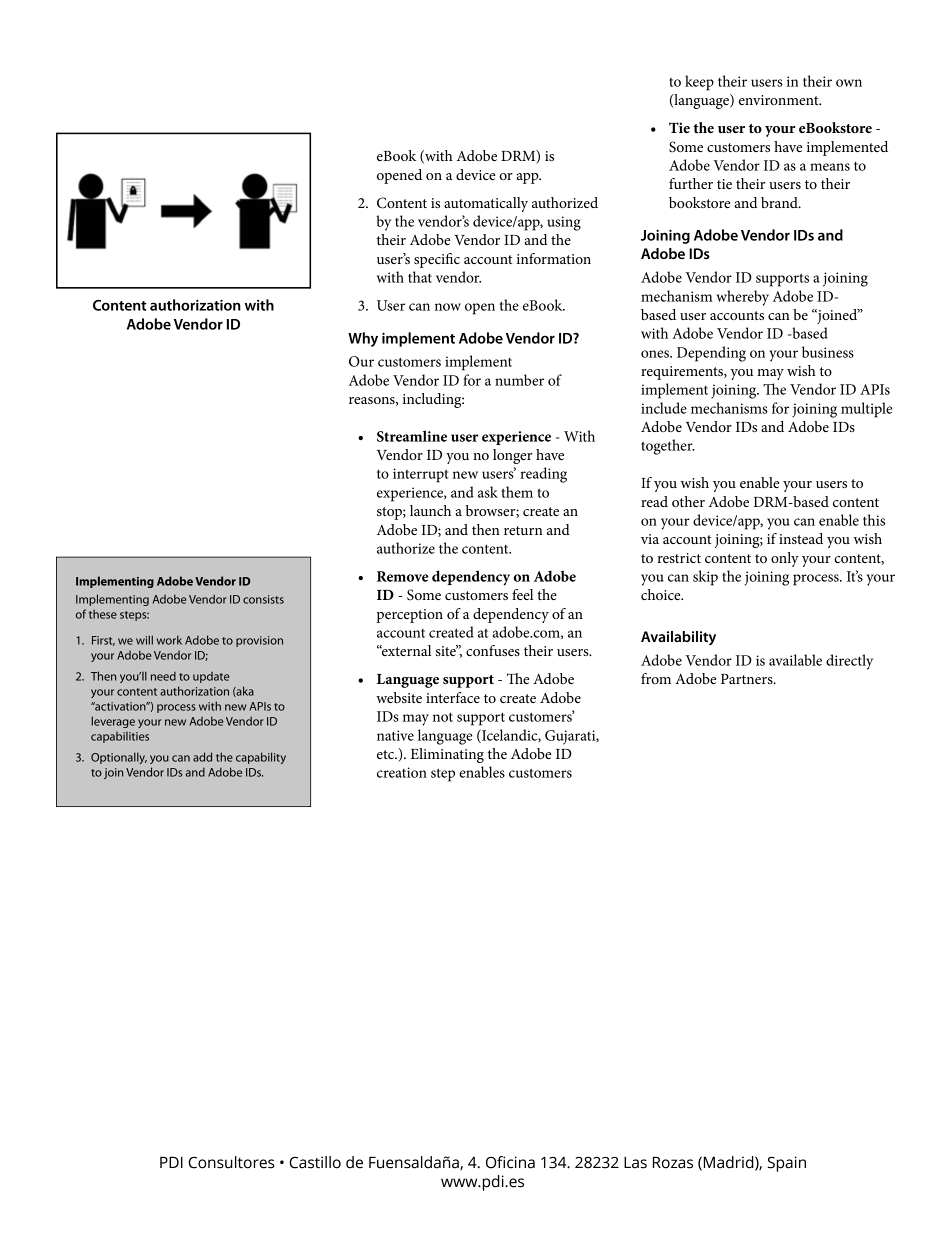 Image resolution: width=952 pixels, height=1233 pixels. What do you see at coordinates (315, 1162) in the screenshot?
I see `Castillo` at bounding box center [315, 1162].
